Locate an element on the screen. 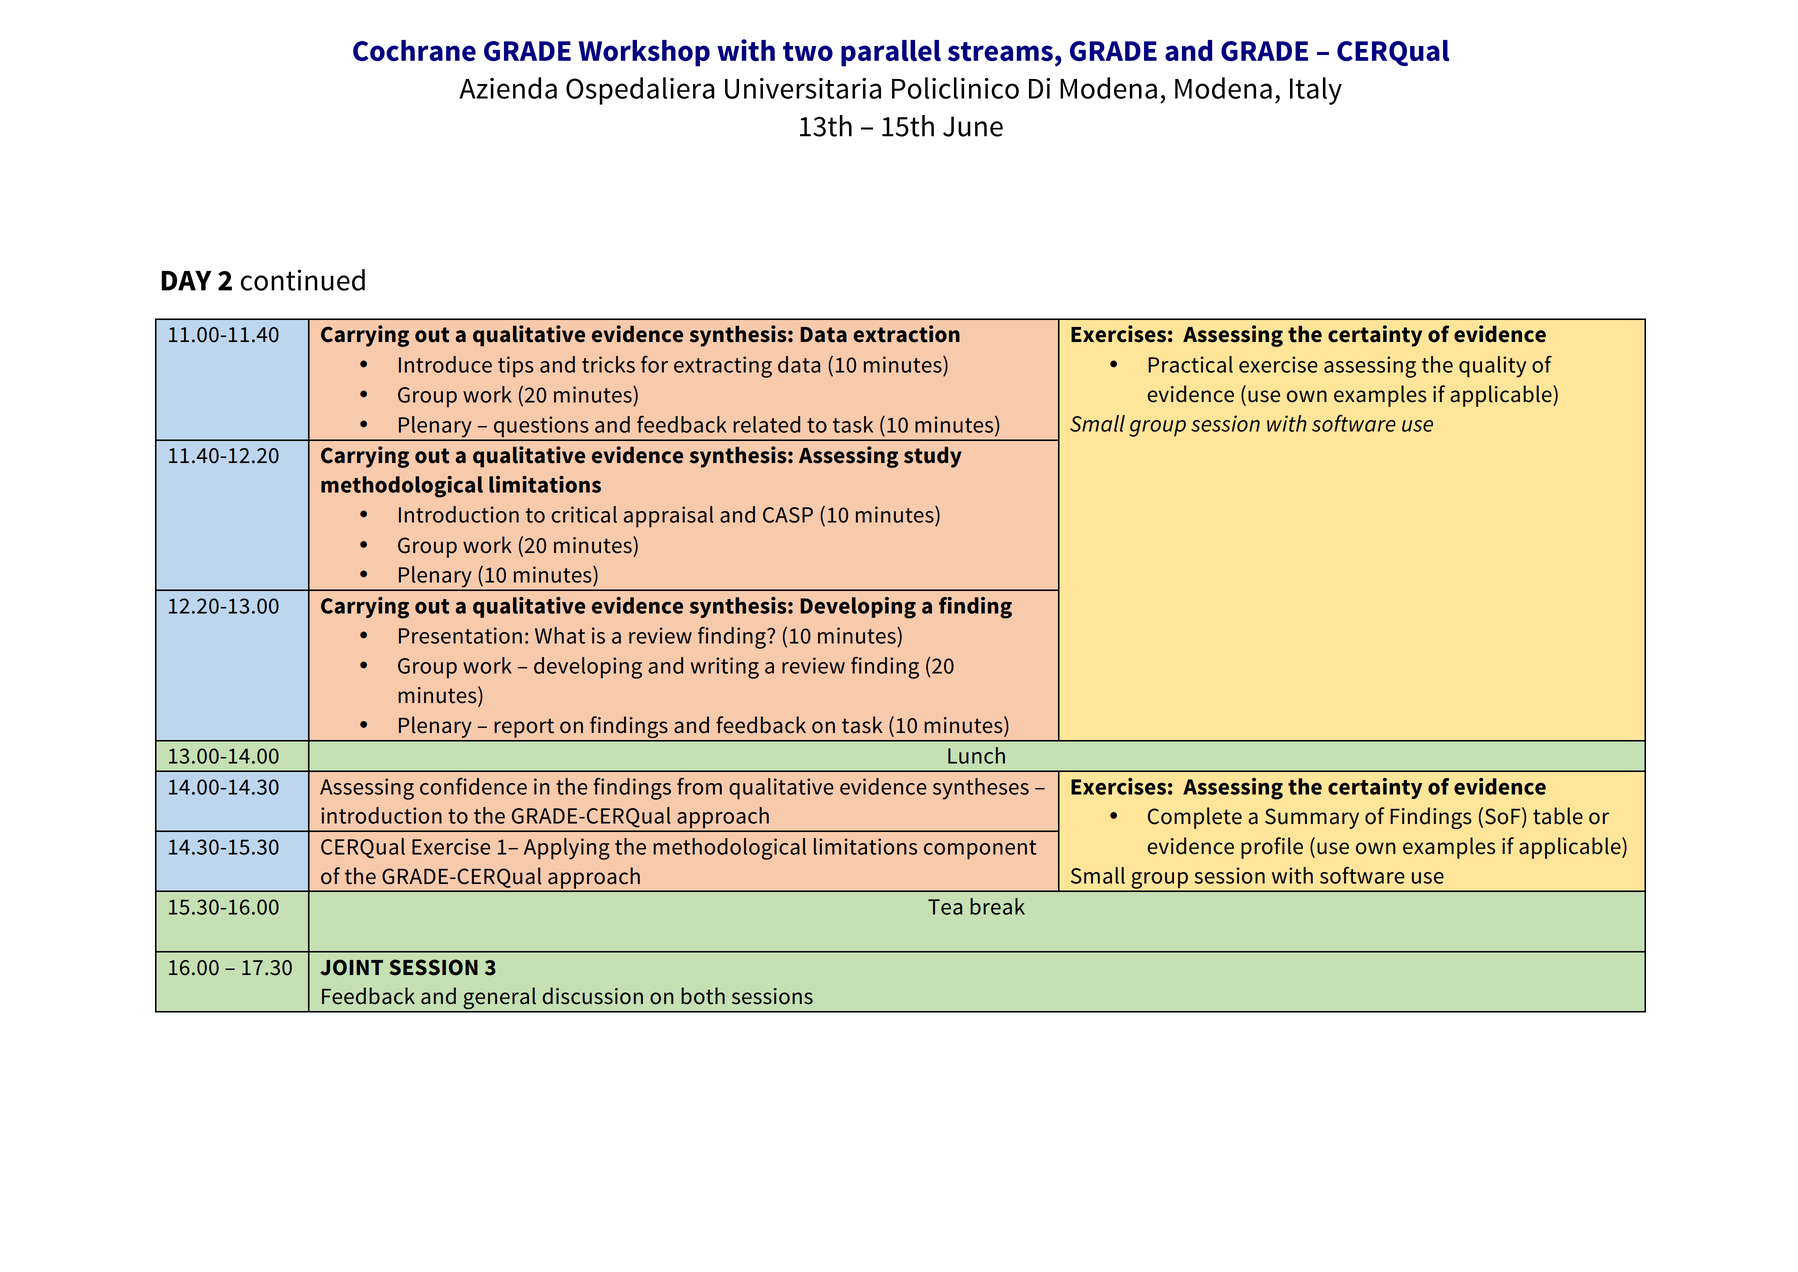 This screenshot has width=1798, height=1272. Italy is located at coordinates (1316, 91).
